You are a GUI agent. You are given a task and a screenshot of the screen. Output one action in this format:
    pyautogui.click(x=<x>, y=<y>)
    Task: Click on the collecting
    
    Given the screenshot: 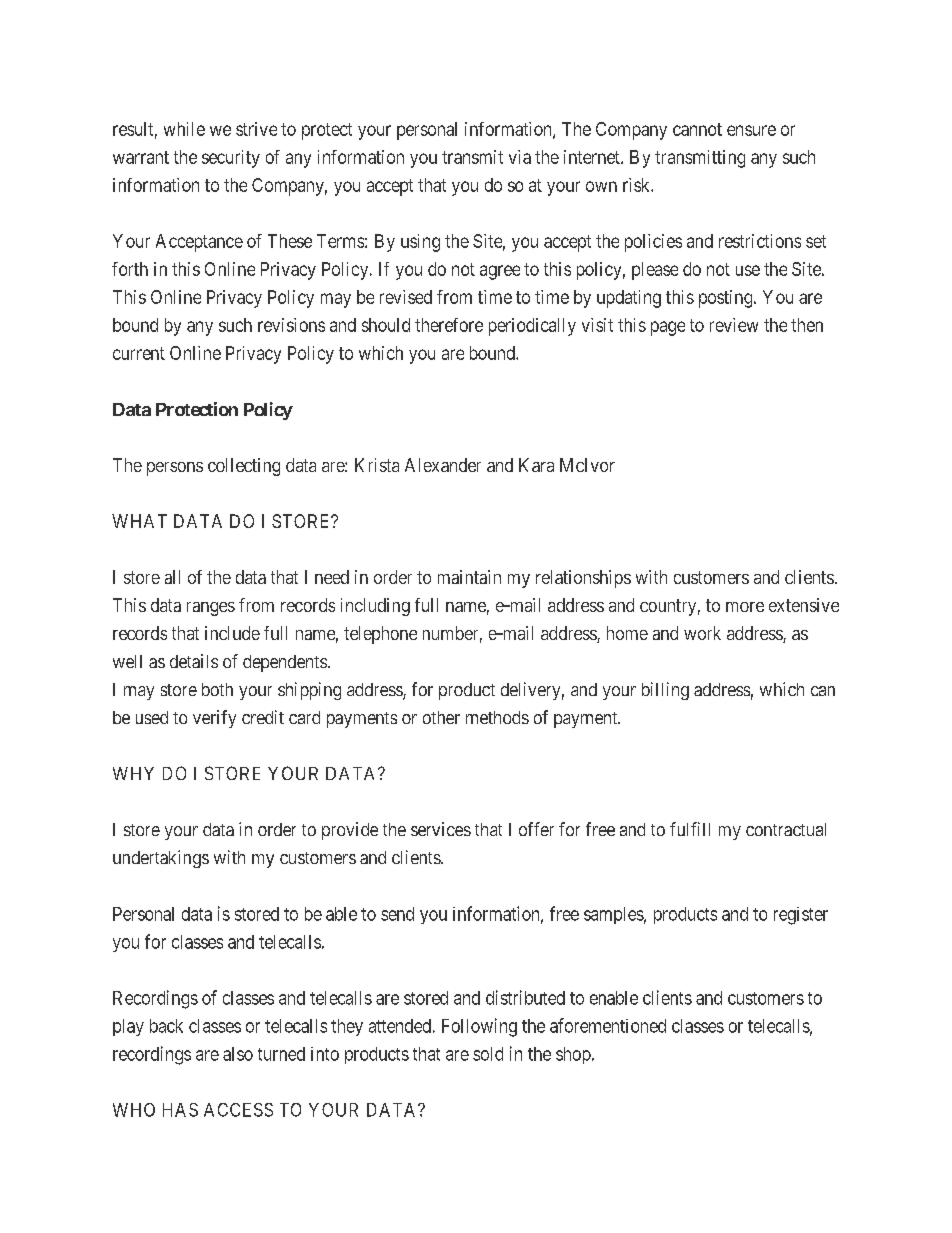 What is the action you would take?
    pyautogui.click(x=244, y=467)
